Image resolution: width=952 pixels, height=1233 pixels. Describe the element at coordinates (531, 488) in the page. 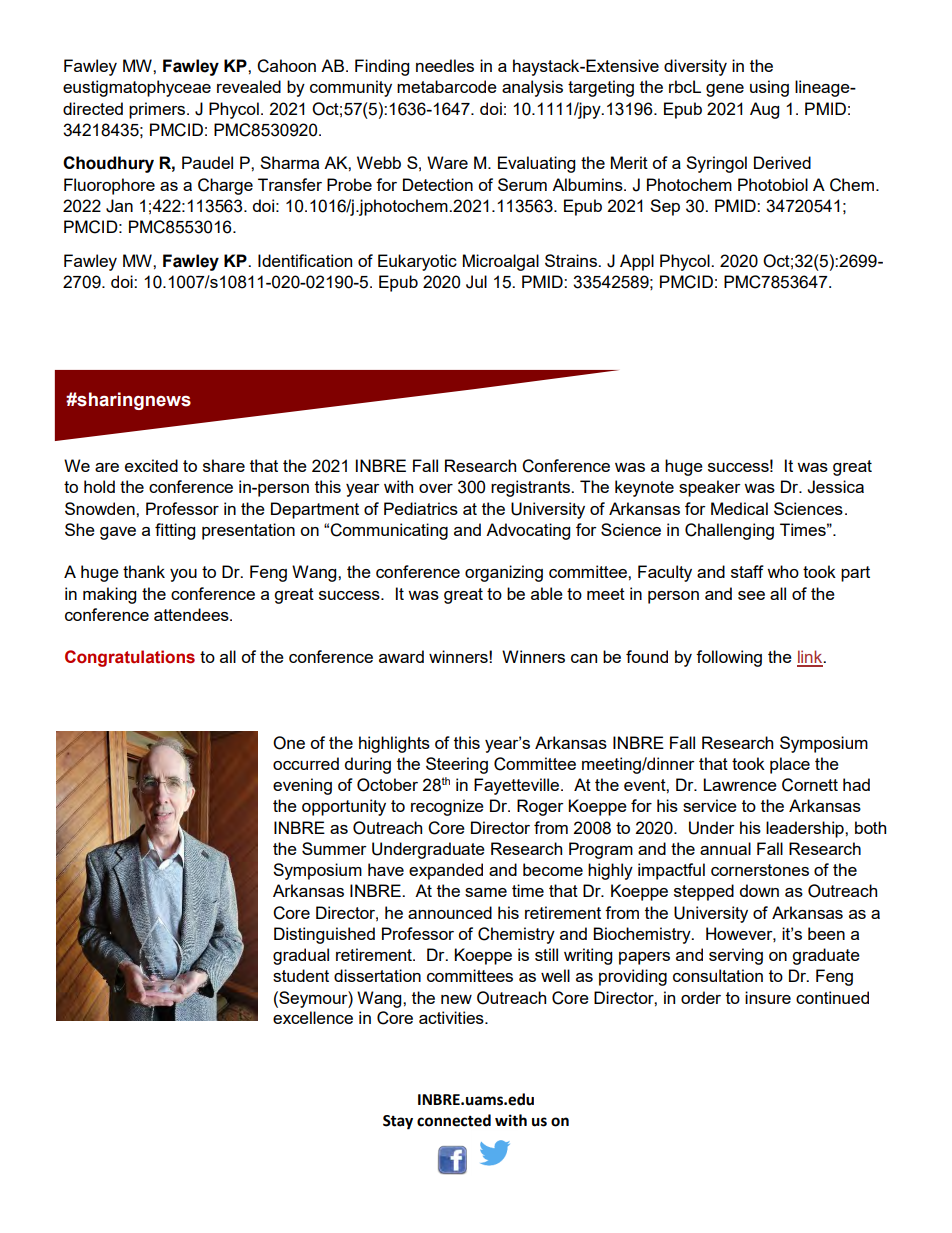

I see `registrants` at that location.
